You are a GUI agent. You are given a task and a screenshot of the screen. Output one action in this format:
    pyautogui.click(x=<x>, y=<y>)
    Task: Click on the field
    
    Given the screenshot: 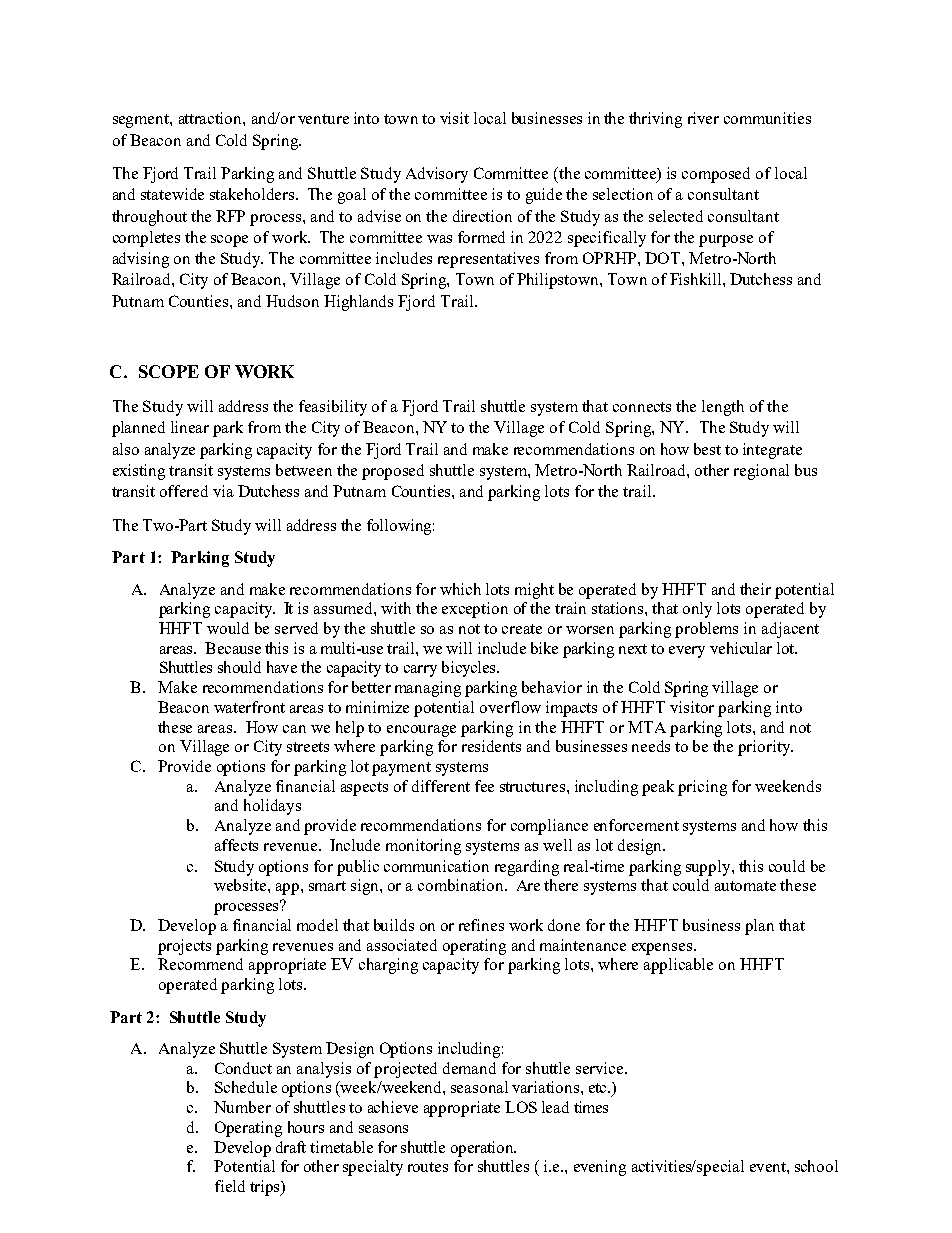 What is the action you would take?
    pyautogui.click(x=230, y=1186)
